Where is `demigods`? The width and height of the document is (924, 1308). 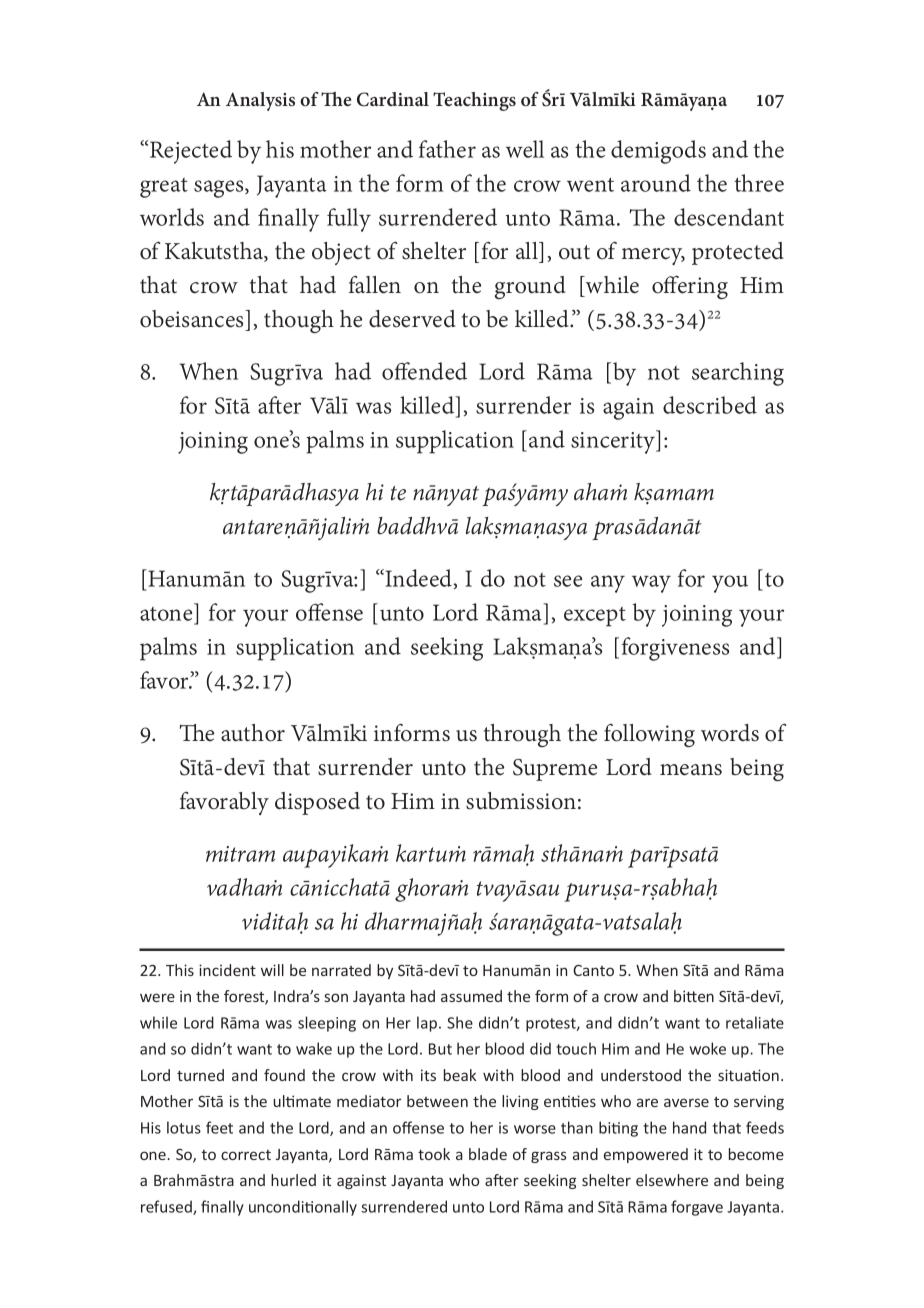 demigods is located at coordinates (658, 152).
